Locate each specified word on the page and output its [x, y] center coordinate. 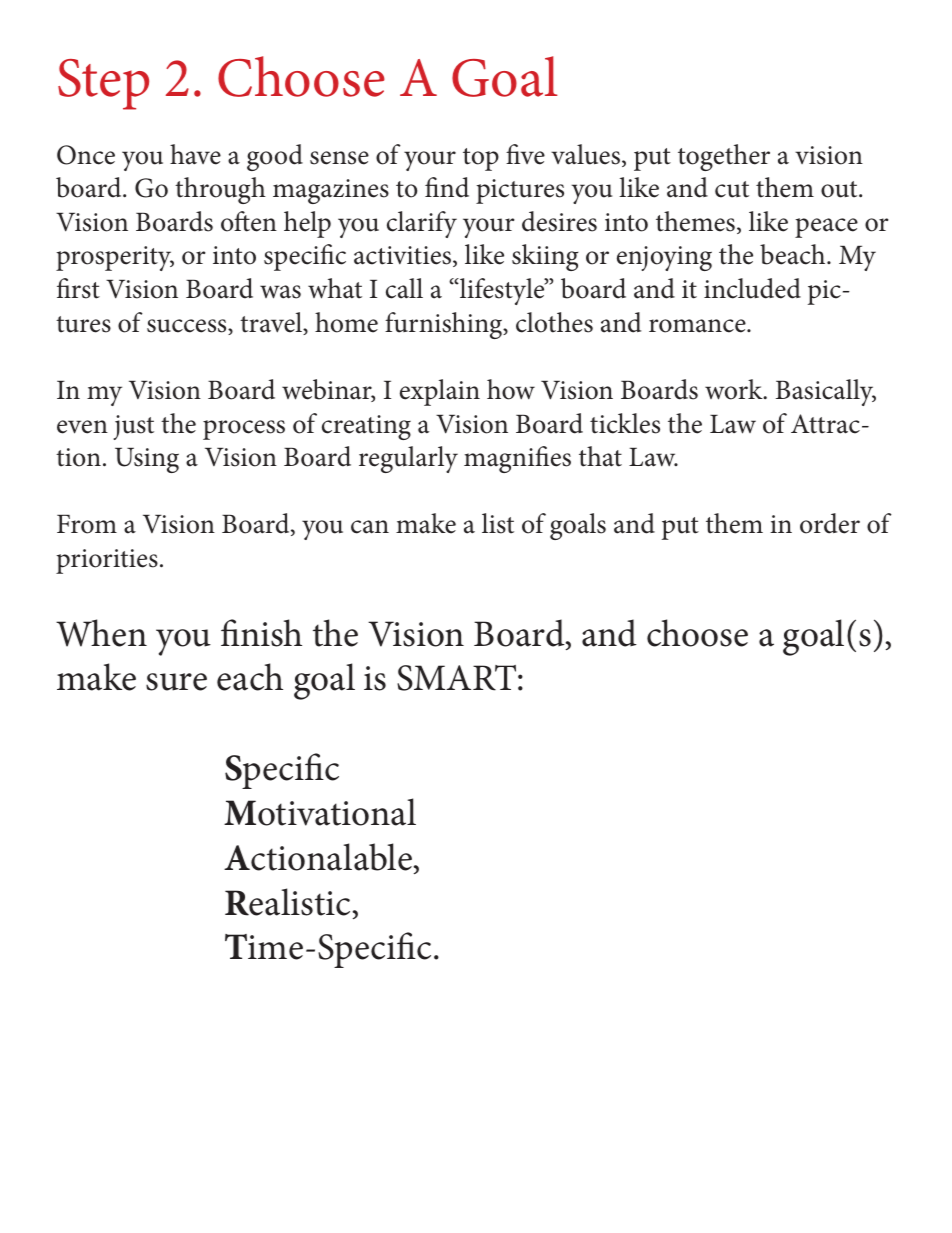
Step [103, 84]
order [830, 523]
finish [261, 633]
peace [826, 228]
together [724, 157]
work [735, 389]
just [133, 427]
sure [176, 682]
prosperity [115, 258]
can [370, 527]
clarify [422, 224]
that [600, 456]
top [481, 159]
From [87, 524]
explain [440, 392]
